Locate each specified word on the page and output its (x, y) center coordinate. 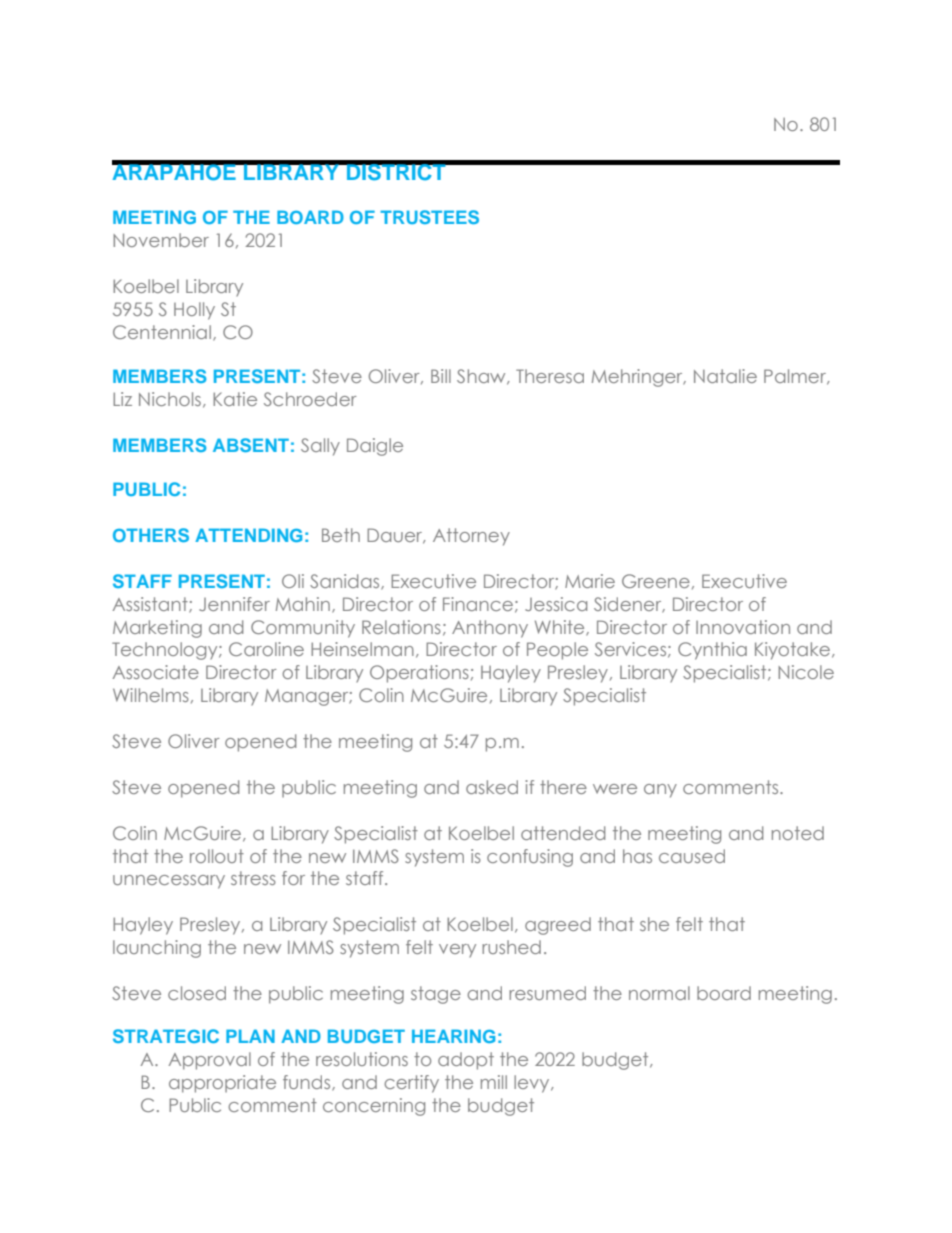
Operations (419, 674)
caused (692, 856)
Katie (235, 399)
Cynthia (712, 651)
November (161, 240)
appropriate (222, 1084)
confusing (530, 858)
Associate (156, 672)
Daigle (375, 447)
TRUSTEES (429, 217)
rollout (217, 856)
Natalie (725, 376)
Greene (656, 581)
